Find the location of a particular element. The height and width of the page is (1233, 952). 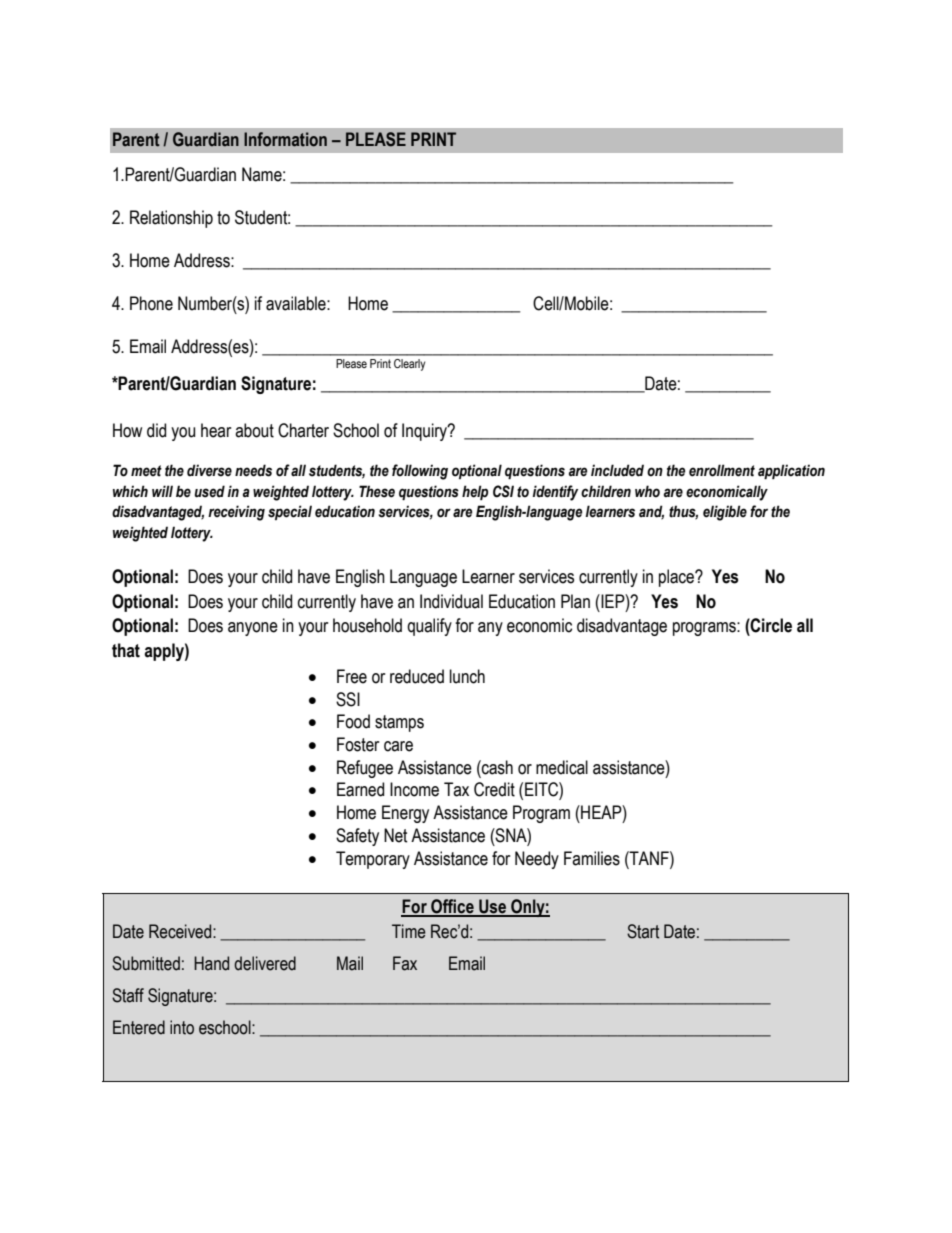

Clearly is located at coordinates (409, 365).
